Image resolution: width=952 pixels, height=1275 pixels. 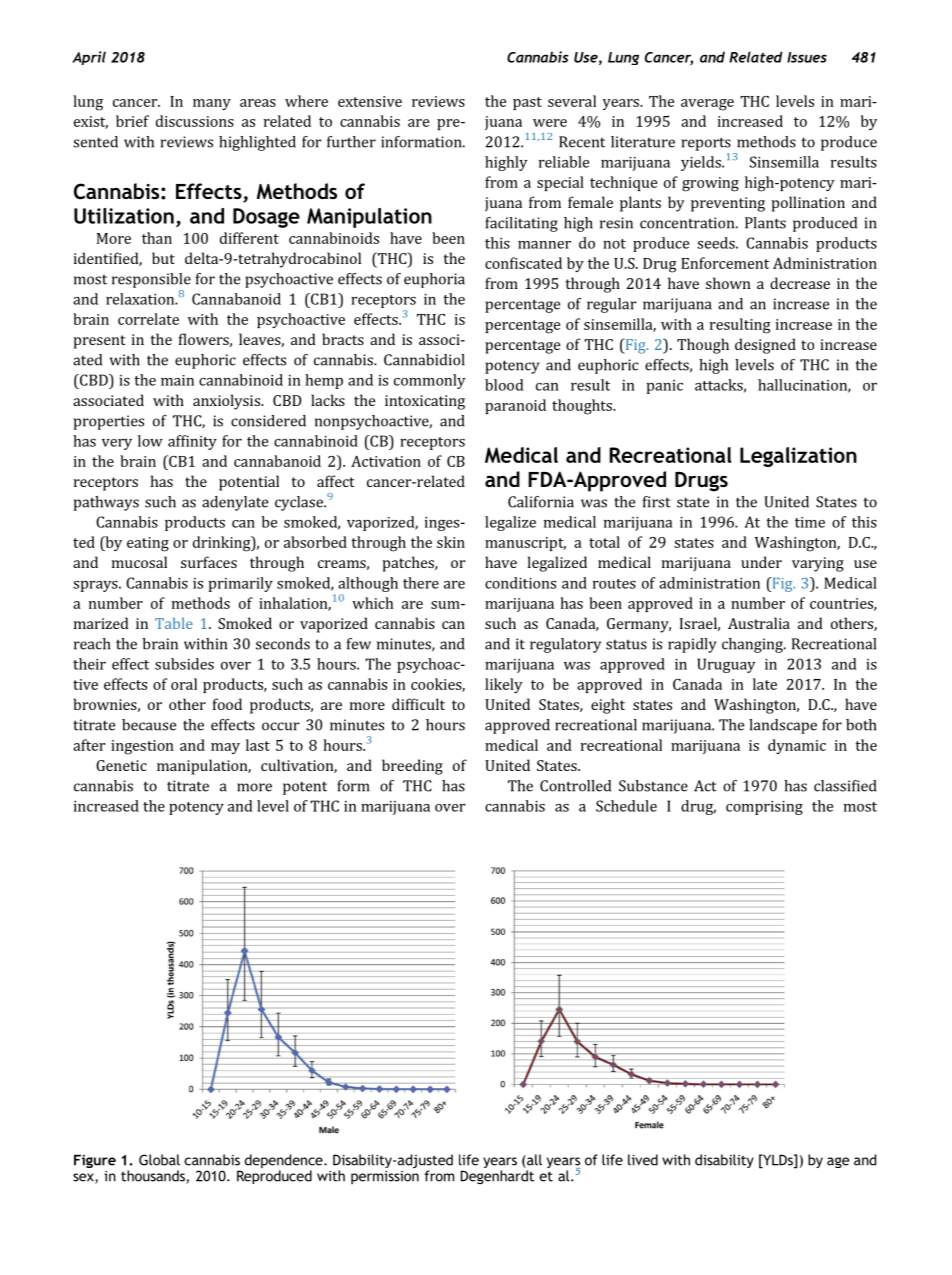 What do you see at coordinates (807, 57) in the screenshot?
I see `Issues` at bounding box center [807, 57].
